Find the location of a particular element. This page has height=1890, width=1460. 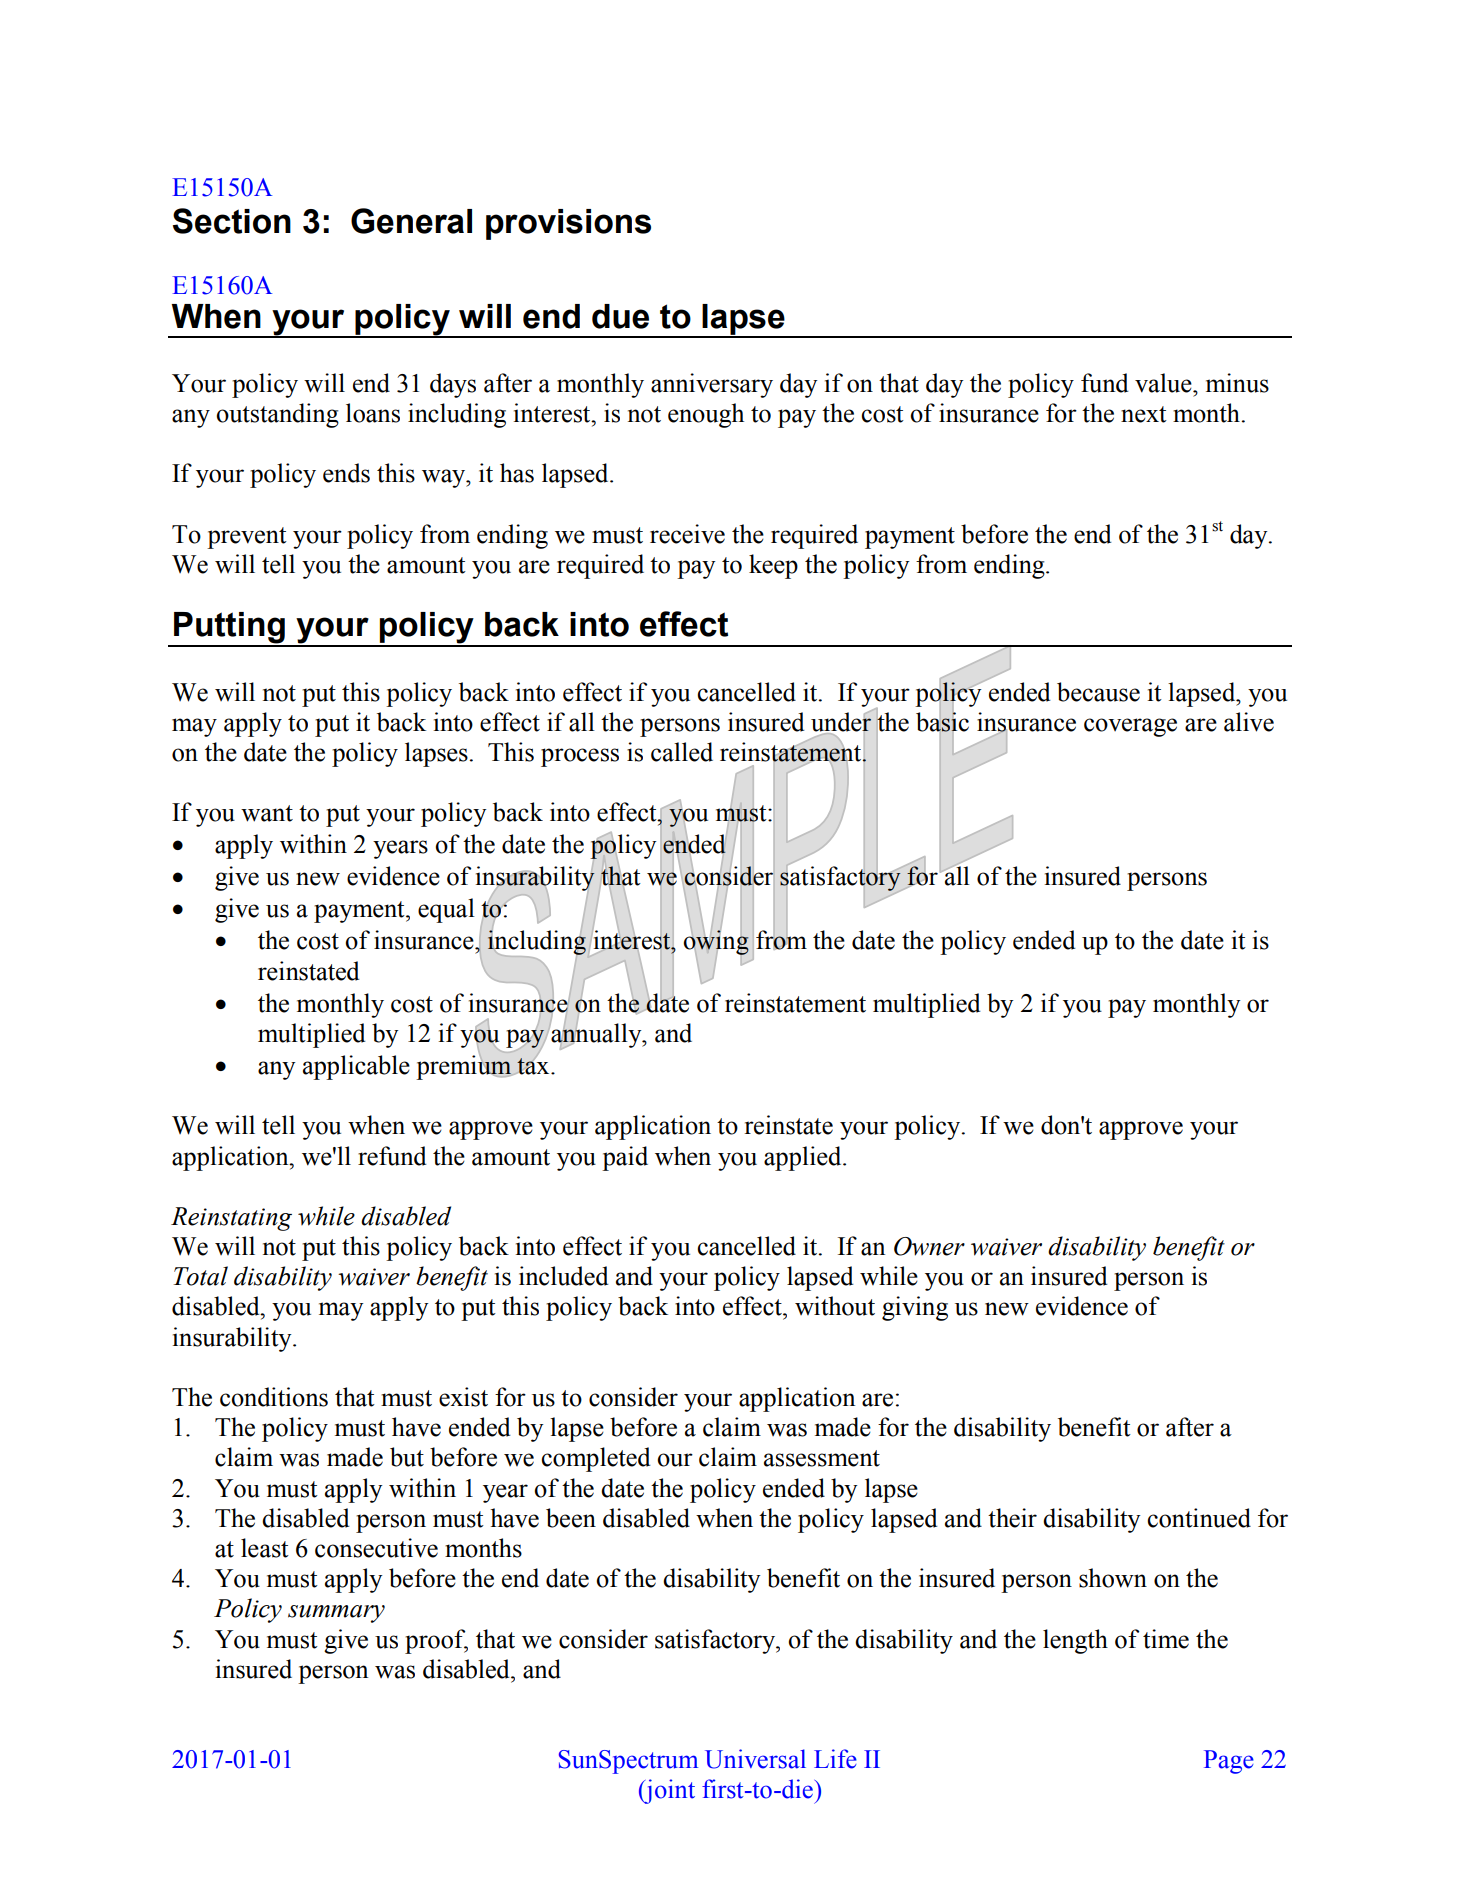

without is located at coordinates (835, 1306).
